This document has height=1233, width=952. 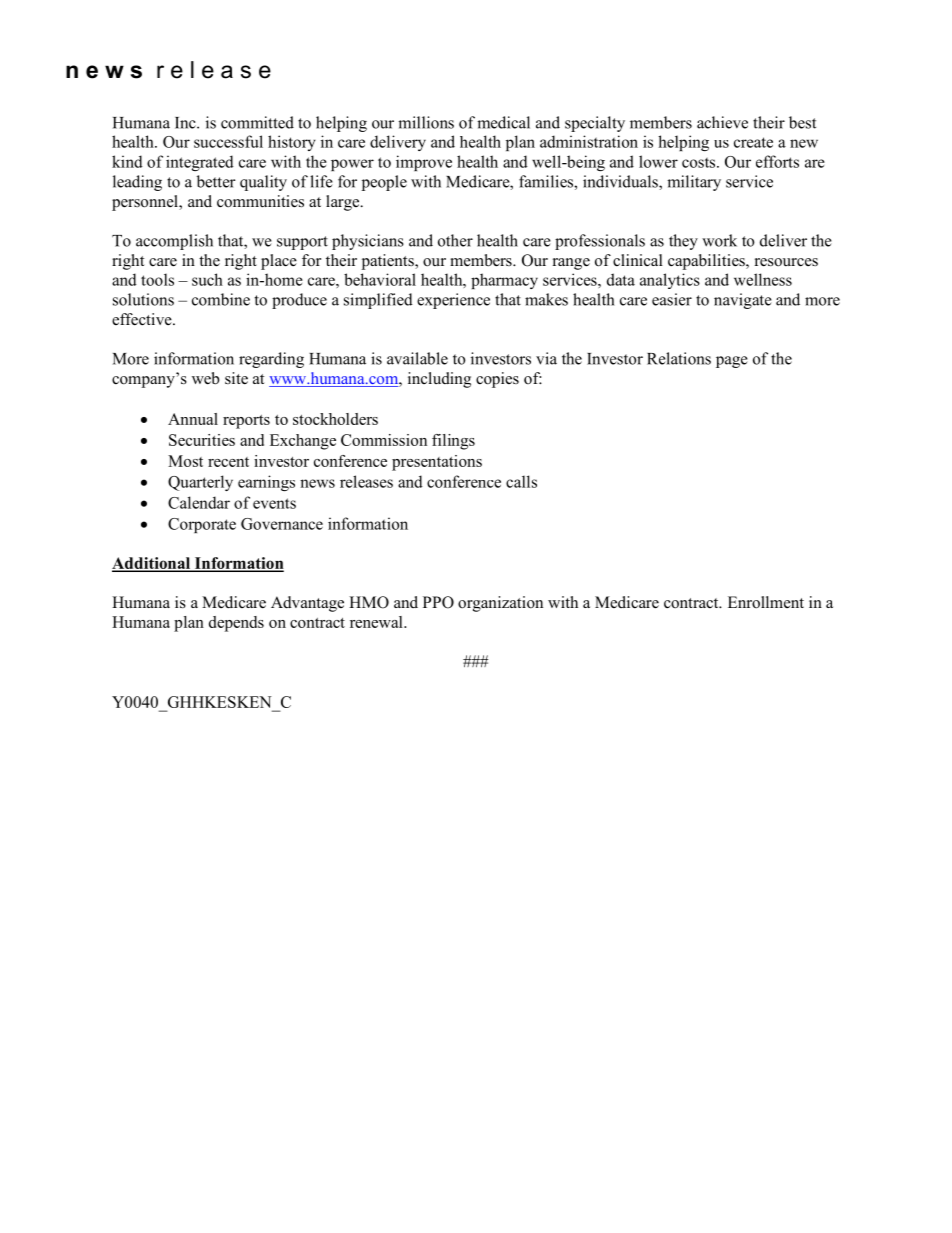 What do you see at coordinates (753, 142) in the document?
I see `create` at bounding box center [753, 142].
